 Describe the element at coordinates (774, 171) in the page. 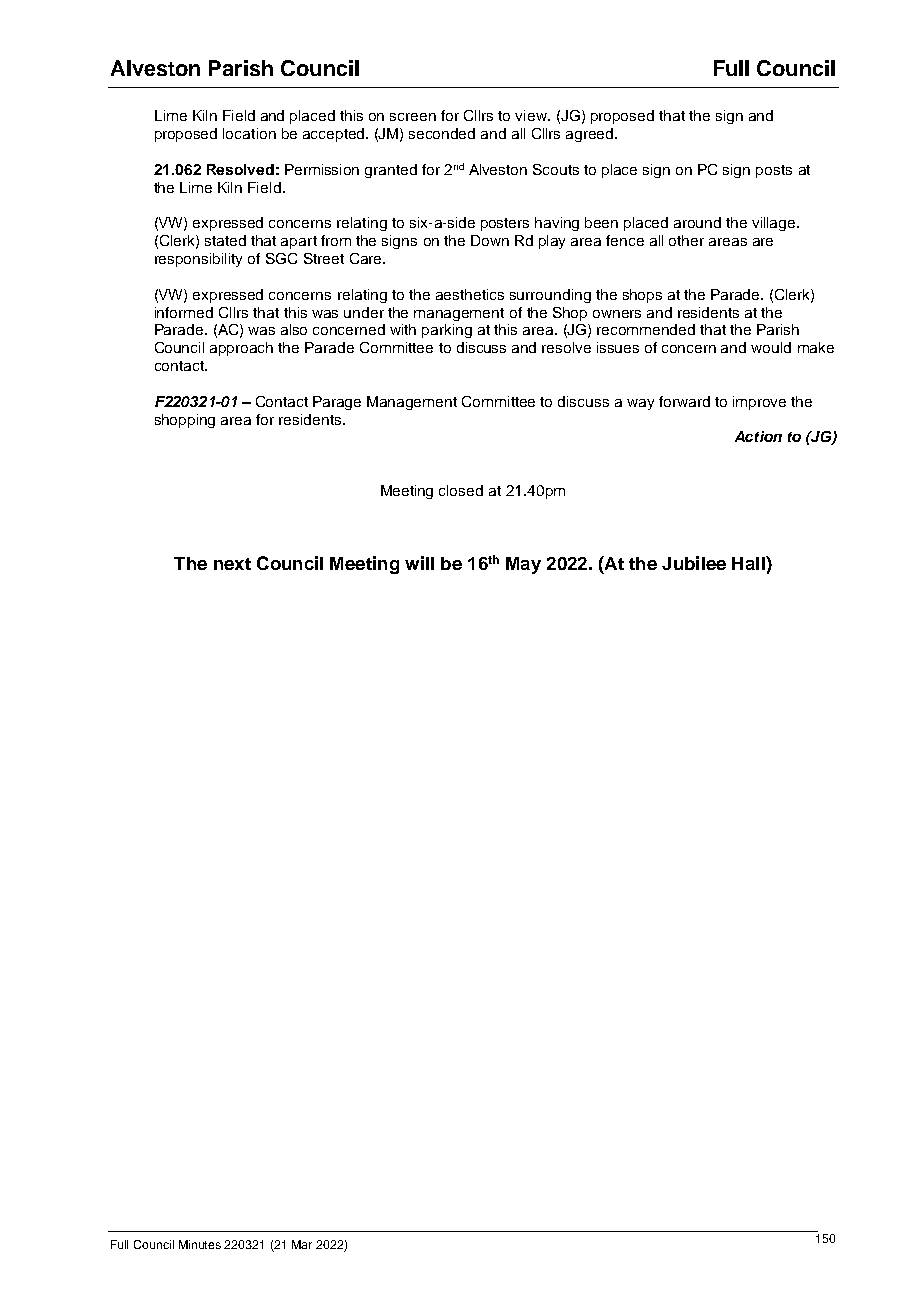

I see `posts` at that location.
